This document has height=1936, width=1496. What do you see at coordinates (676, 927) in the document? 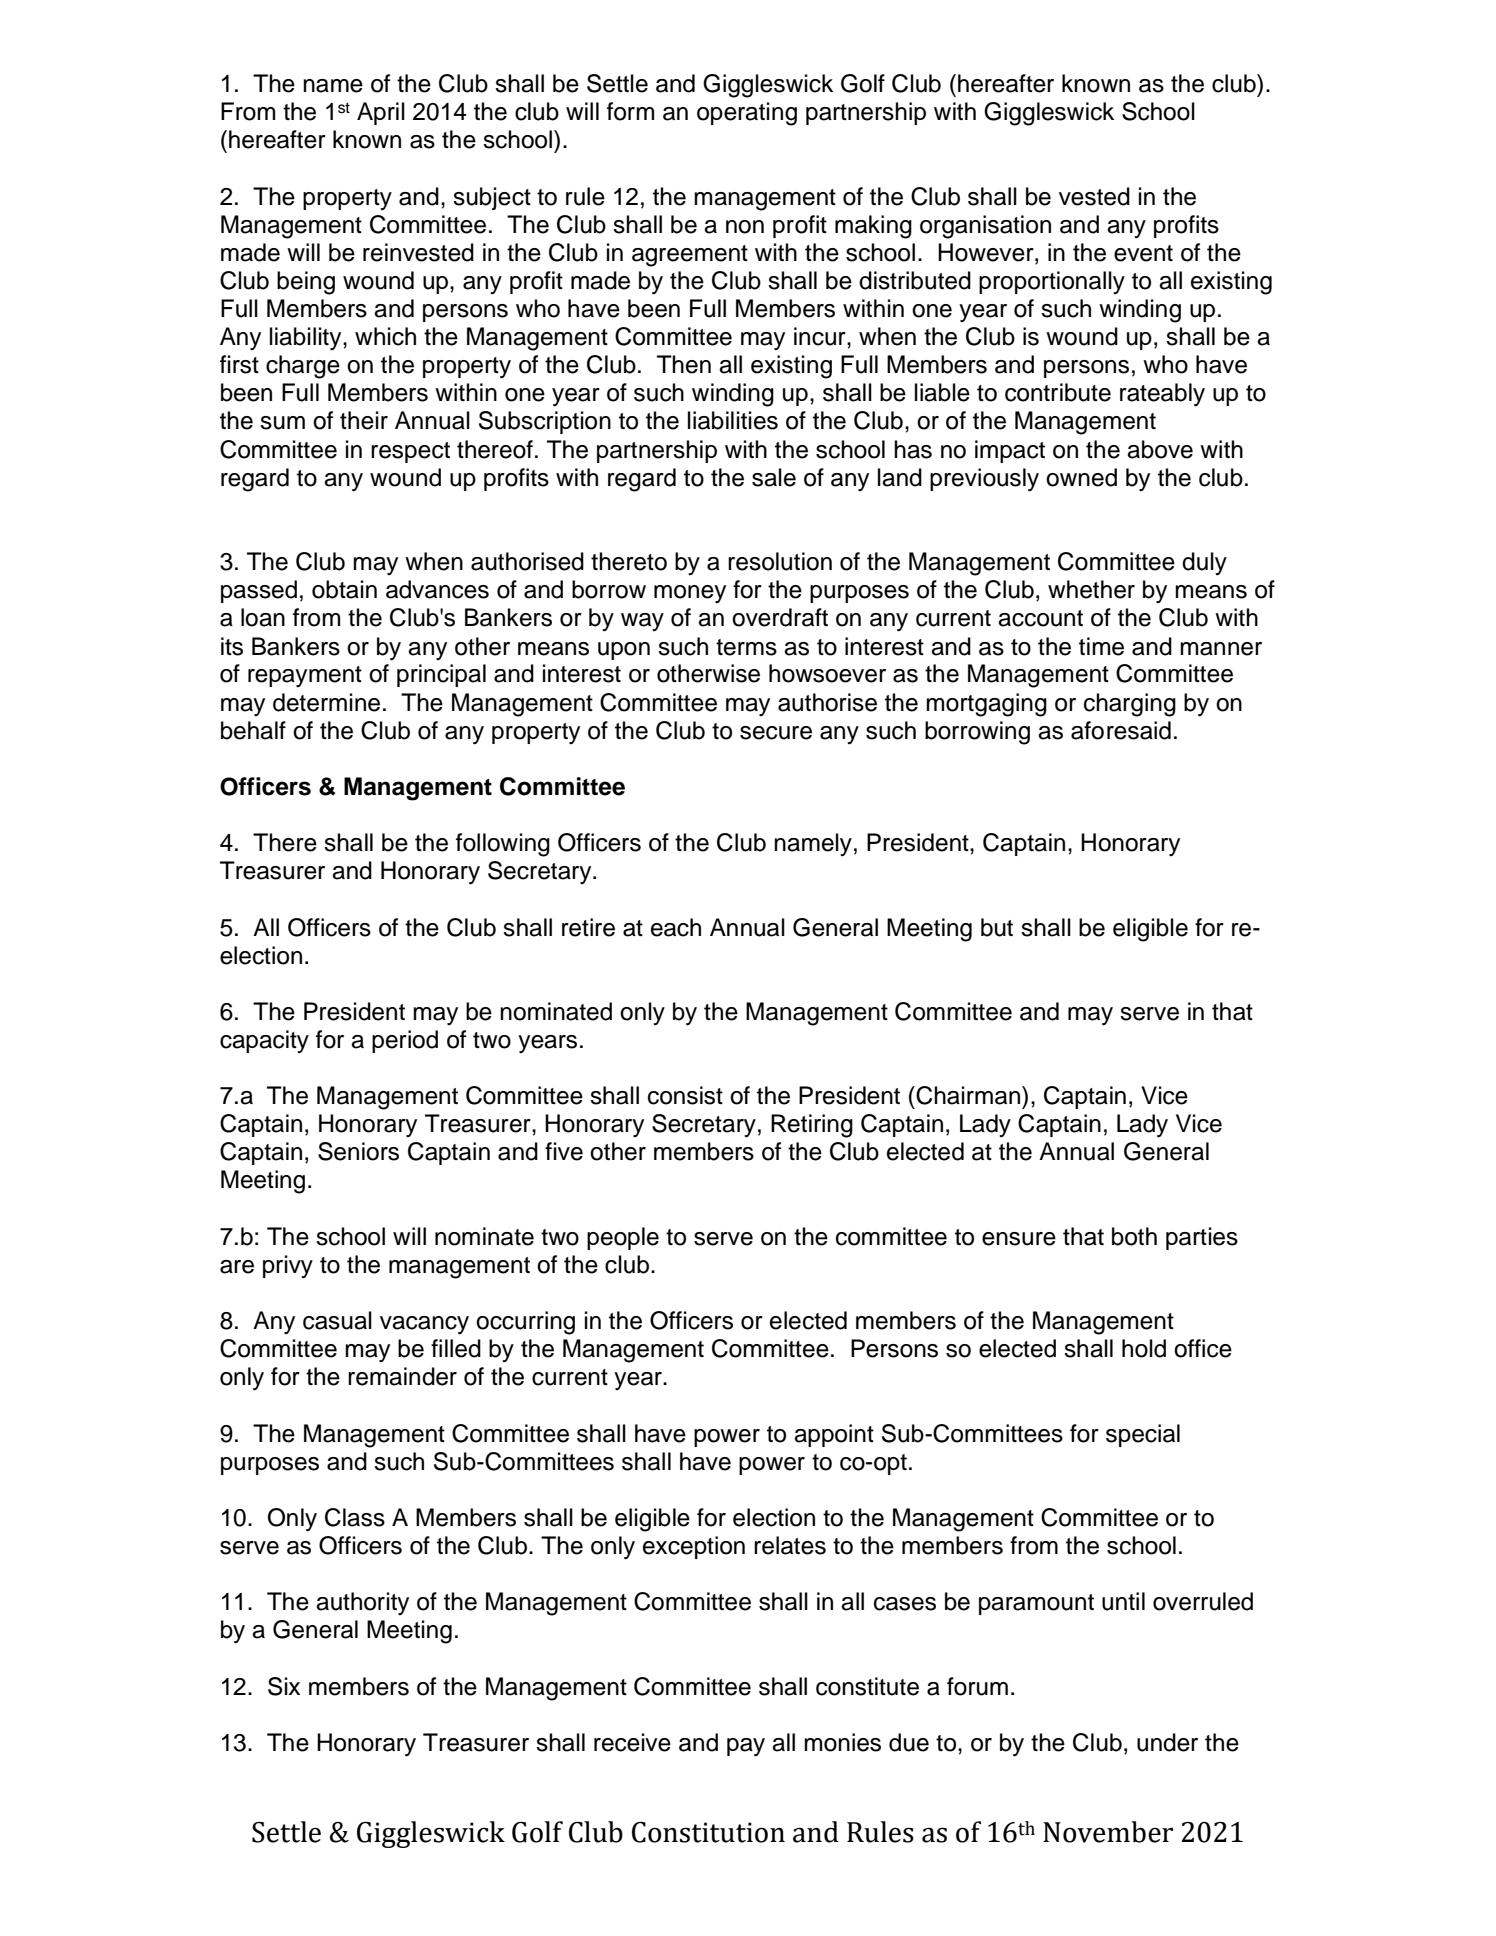
I see `each` at bounding box center [676, 927].
